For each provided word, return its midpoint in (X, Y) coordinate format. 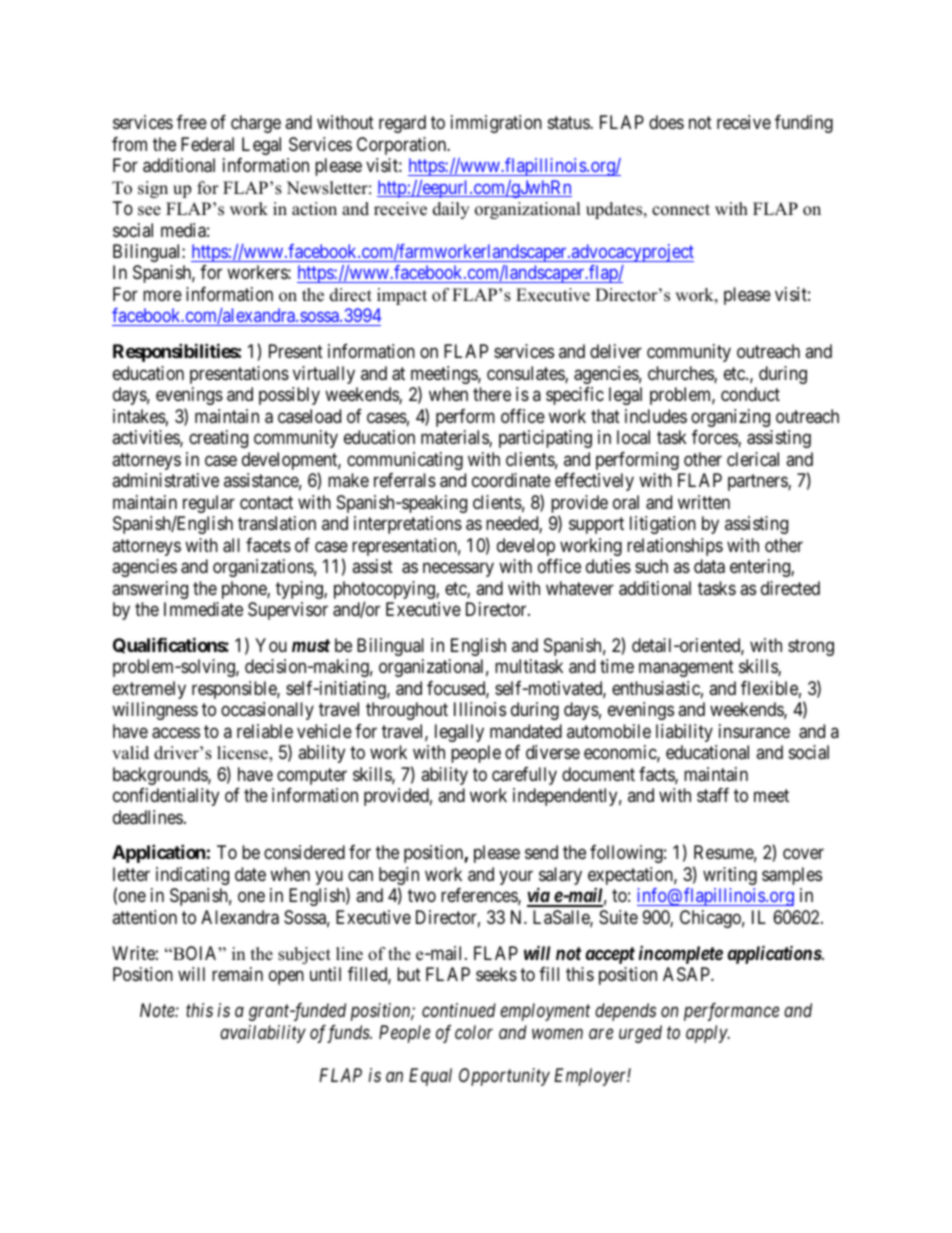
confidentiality (166, 797)
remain (237, 974)
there (492, 394)
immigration (496, 124)
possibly (289, 396)
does (666, 122)
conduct (750, 394)
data (709, 566)
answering (150, 590)
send (541, 852)
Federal (207, 144)
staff (713, 795)
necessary (458, 570)
